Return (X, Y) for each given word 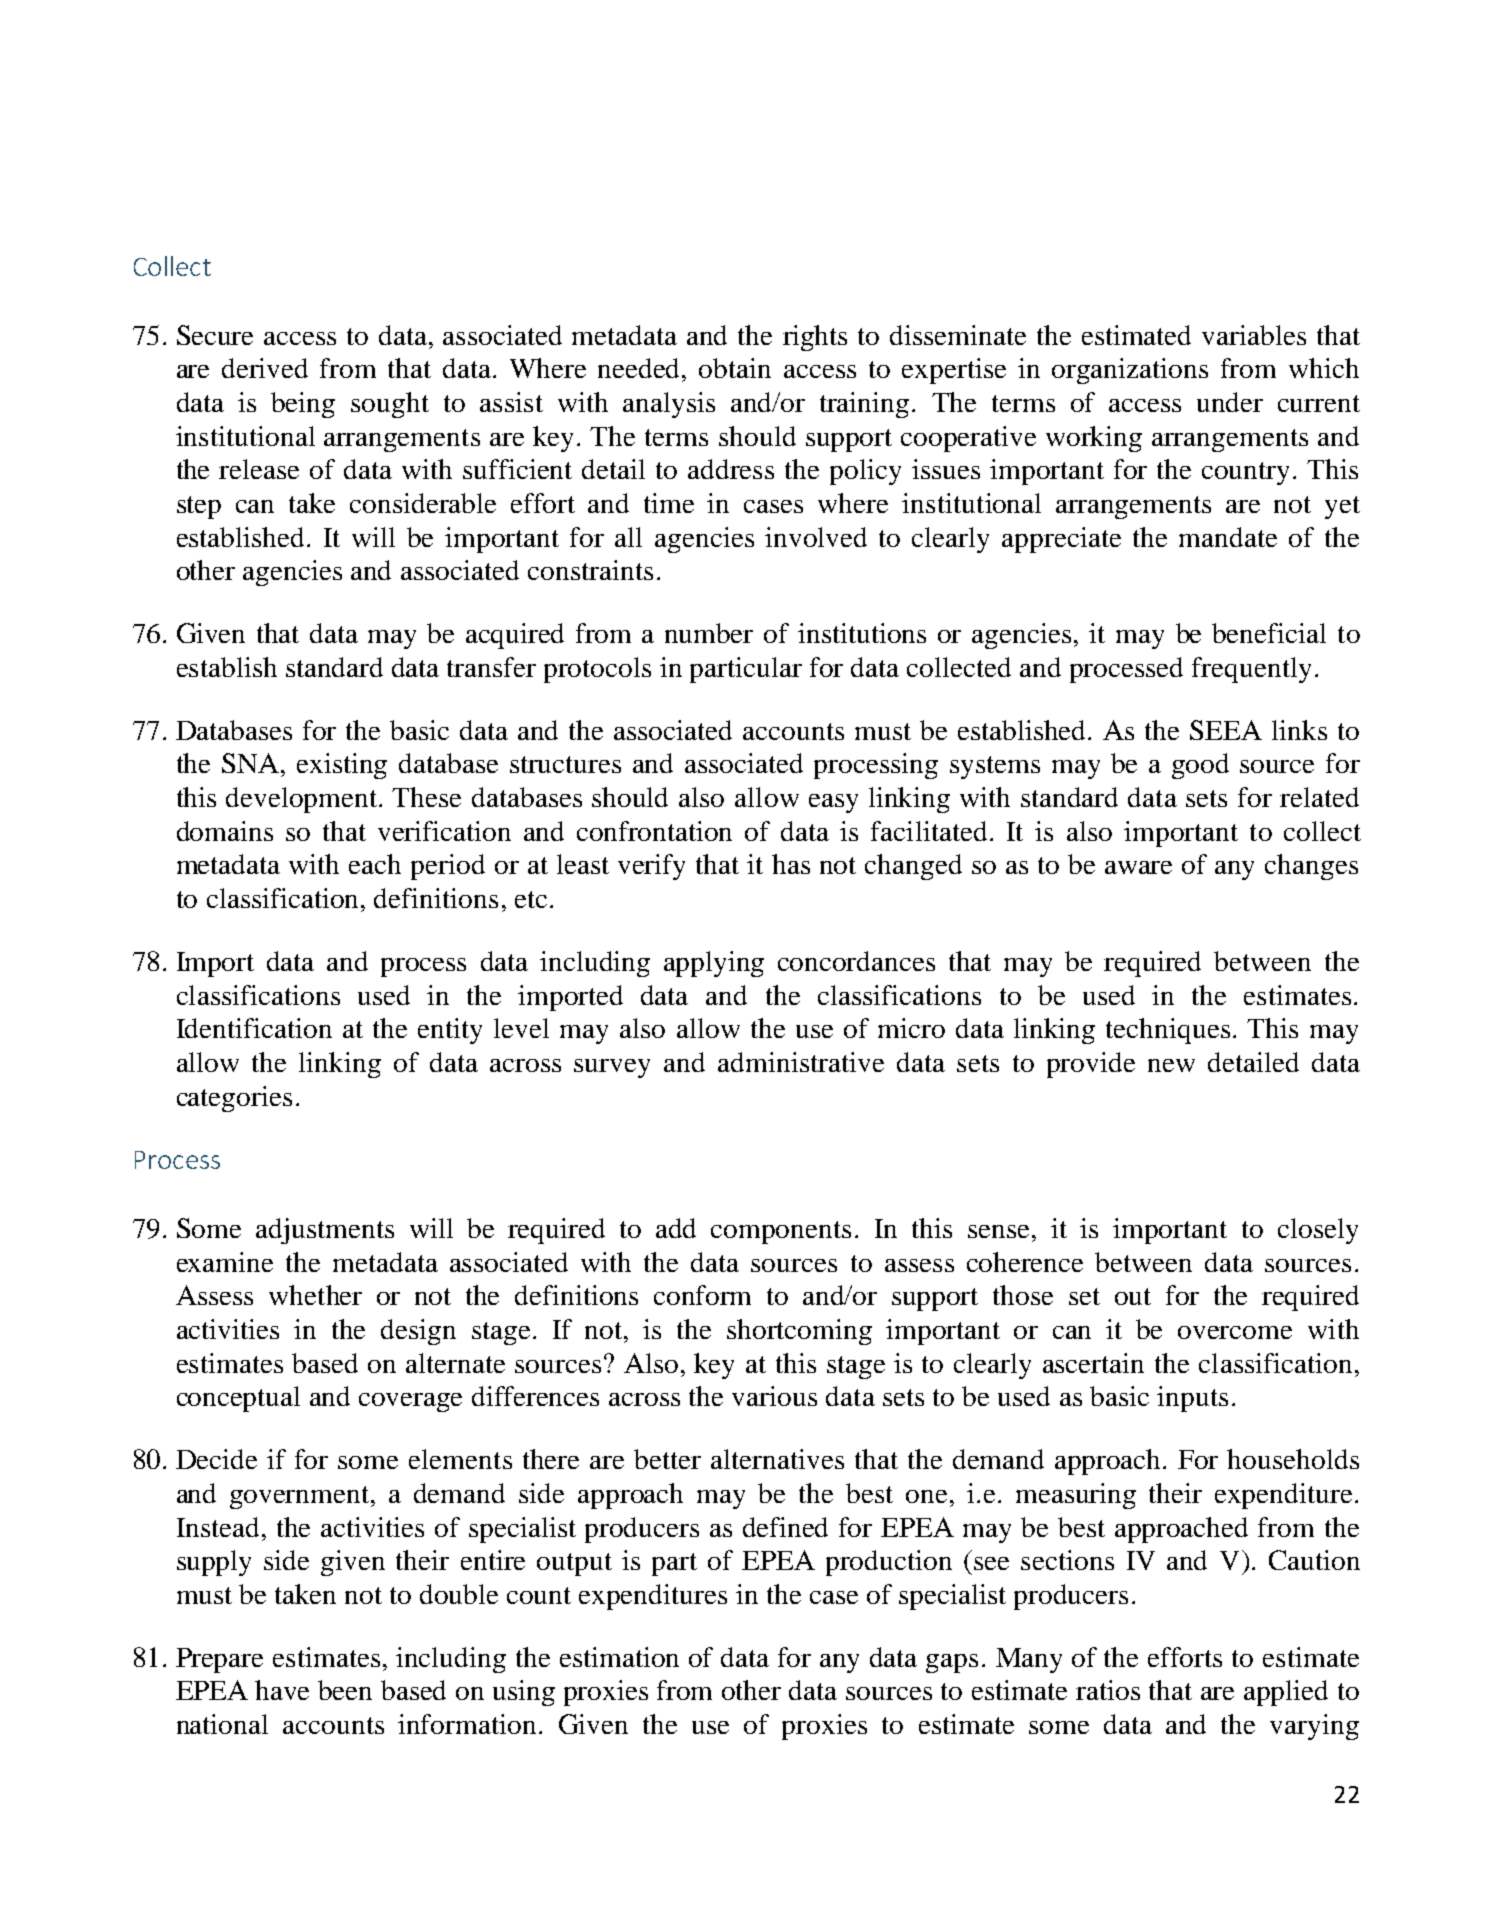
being (303, 405)
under (1230, 402)
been (345, 1690)
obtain (735, 368)
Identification (254, 1028)
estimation (619, 1657)
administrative (801, 1062)
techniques (1168, 1031)
